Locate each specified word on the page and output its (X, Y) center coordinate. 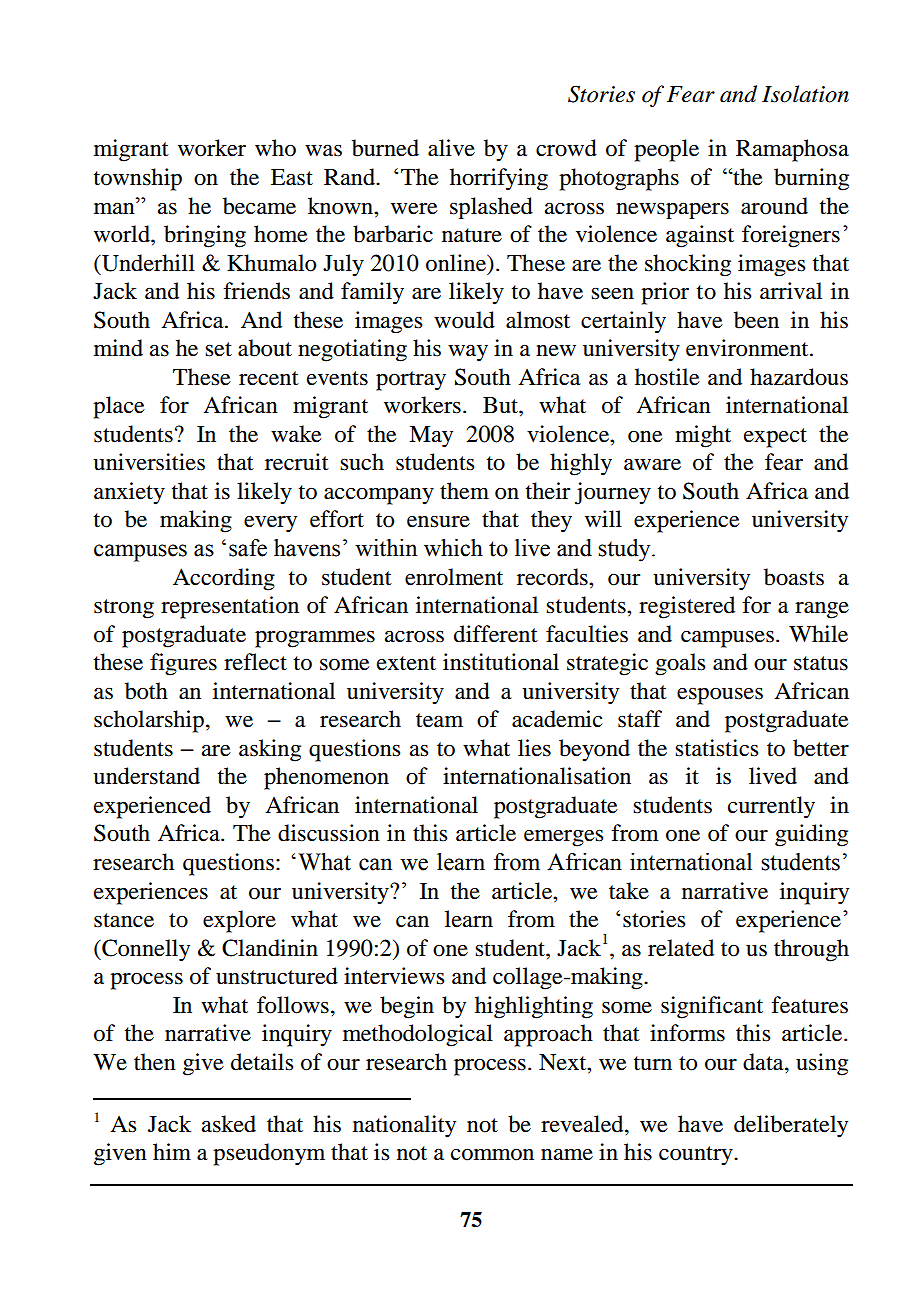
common (492, 1155)
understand (146, 776)
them (464, 491)
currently (771, 807)
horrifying (499, 179)
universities (149, 462)
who (275, 148)
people (666, 150)
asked (229, 1124)
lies (534, 748)
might (703, 436)
